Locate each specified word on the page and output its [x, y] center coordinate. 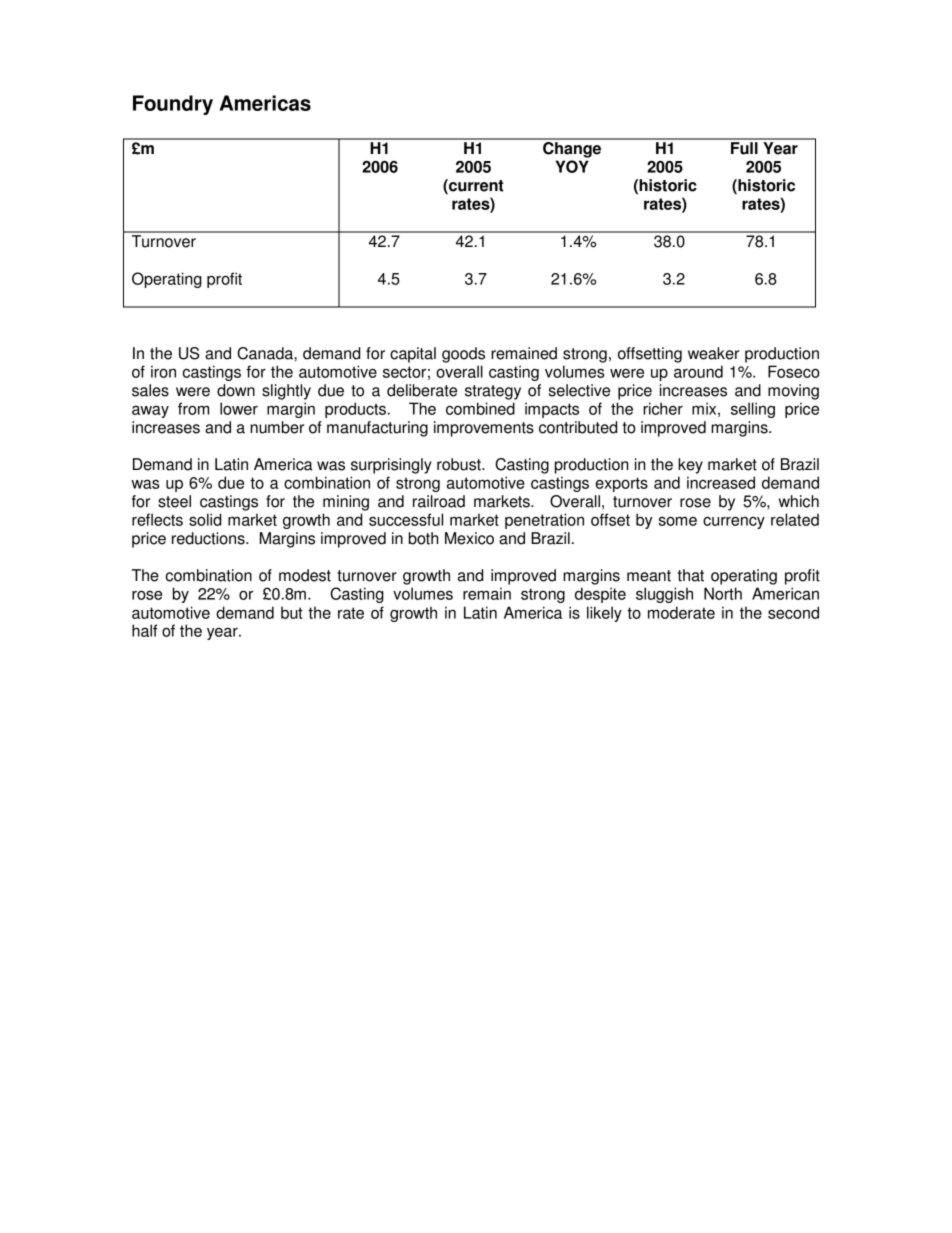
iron [163, 371]
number [277, 427]
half [144, 630]
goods [463, 355]
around [698, 371]
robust [460, 464]
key [690, 466]
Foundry [173, 105]
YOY [572, 166]
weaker [713, 353]
